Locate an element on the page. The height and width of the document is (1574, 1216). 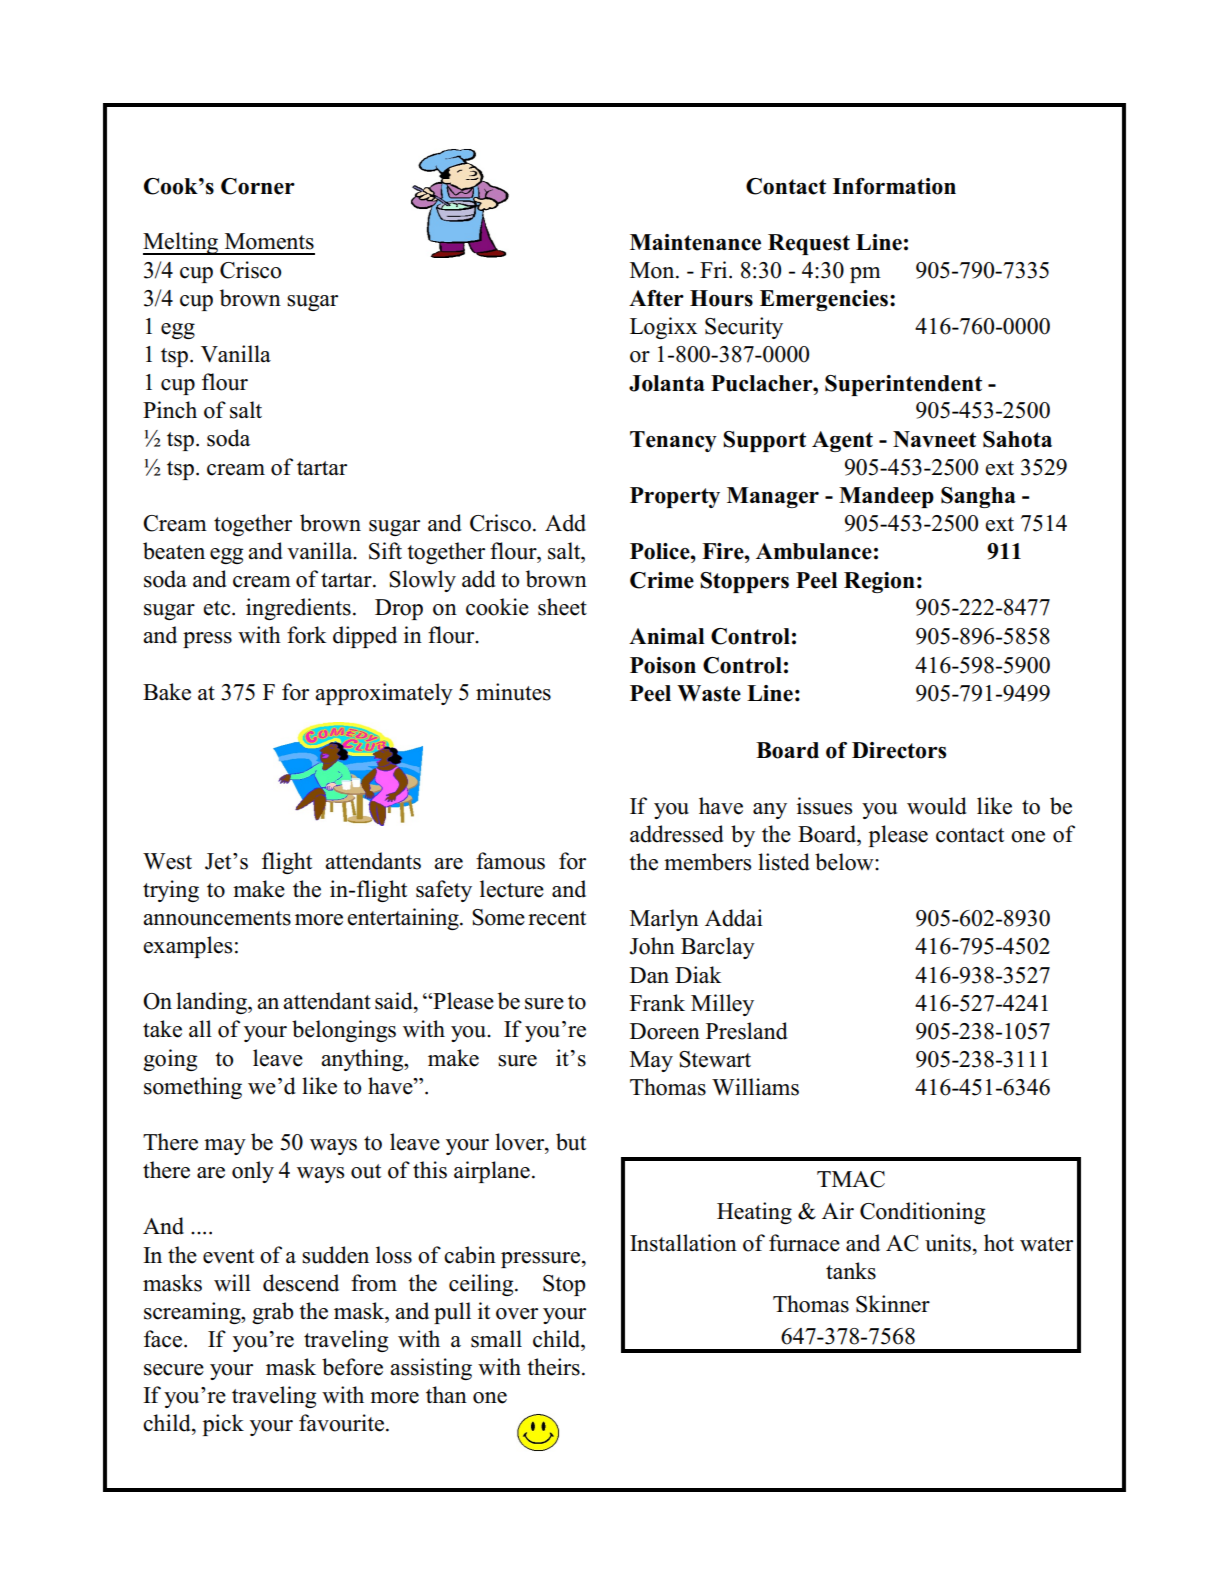
Region is located at coordinates (879, 582).
